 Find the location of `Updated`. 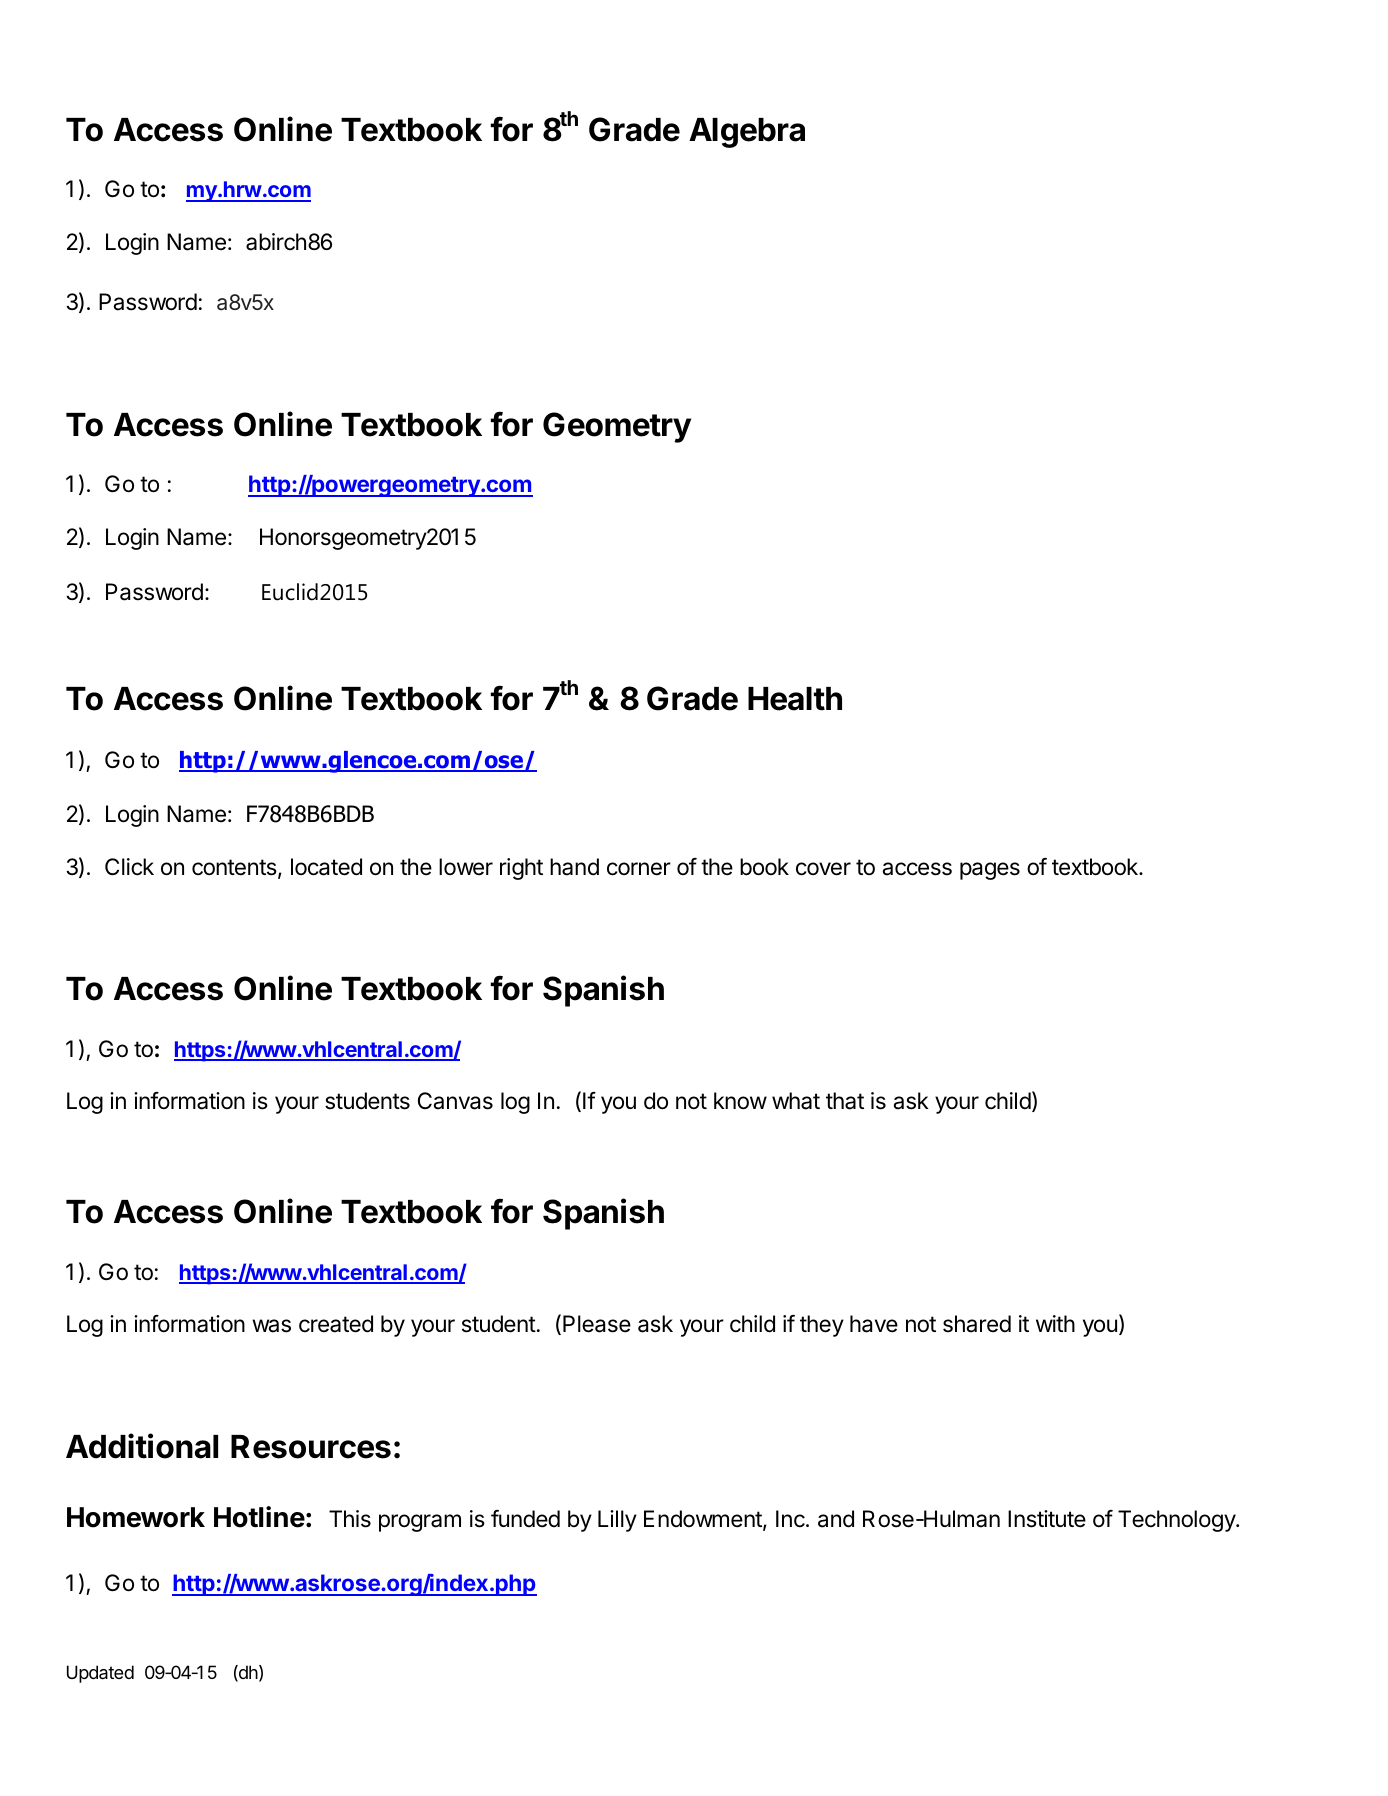

Updated is located at coordinates (100, 1674).
